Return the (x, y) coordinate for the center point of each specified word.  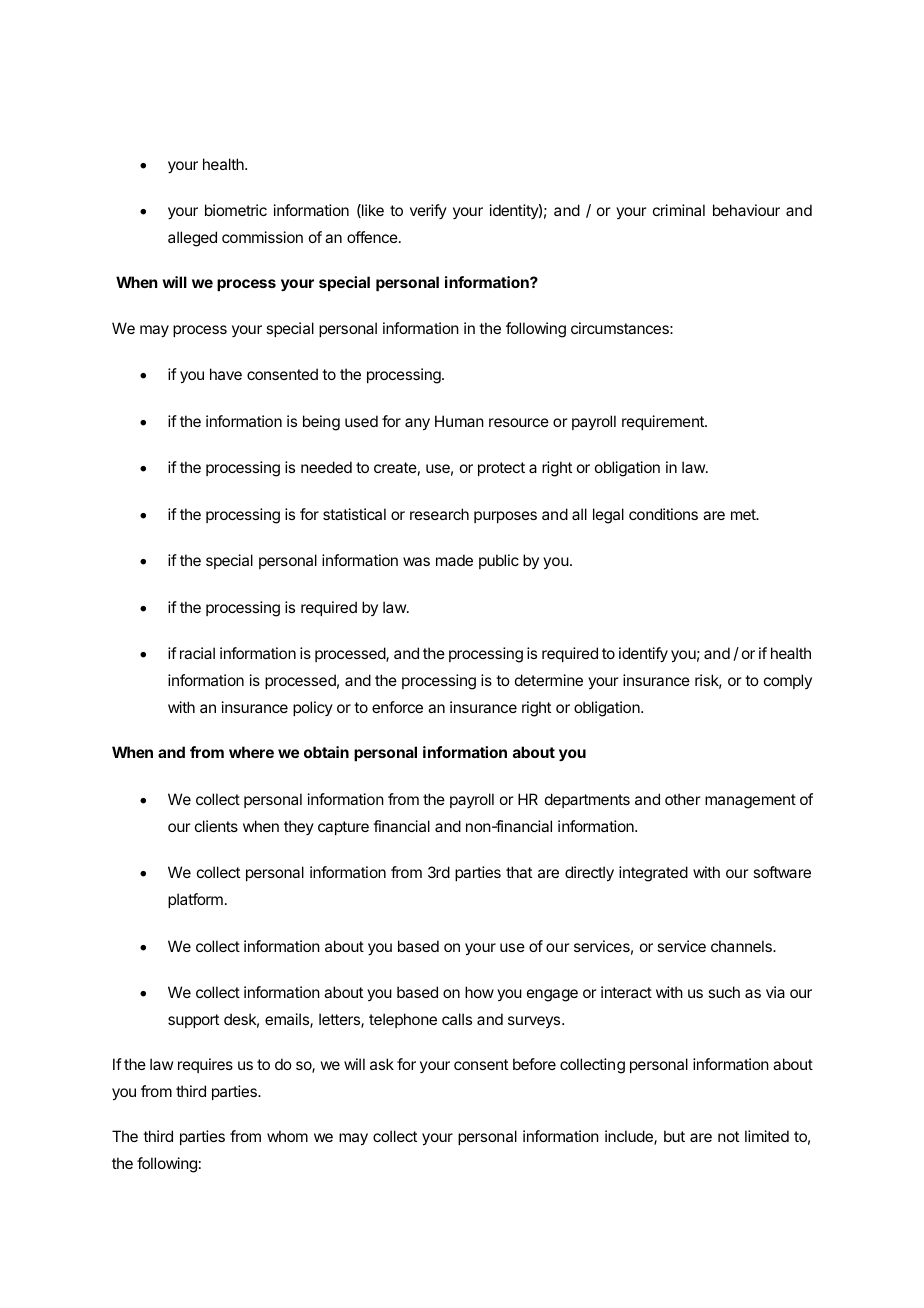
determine (549, 680)
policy (313, 708)
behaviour (746, 210)
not (728, 1136)
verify (428, 211)
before (534, 1064)
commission (262, 237)
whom (287, 1136)
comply (788, 681)
